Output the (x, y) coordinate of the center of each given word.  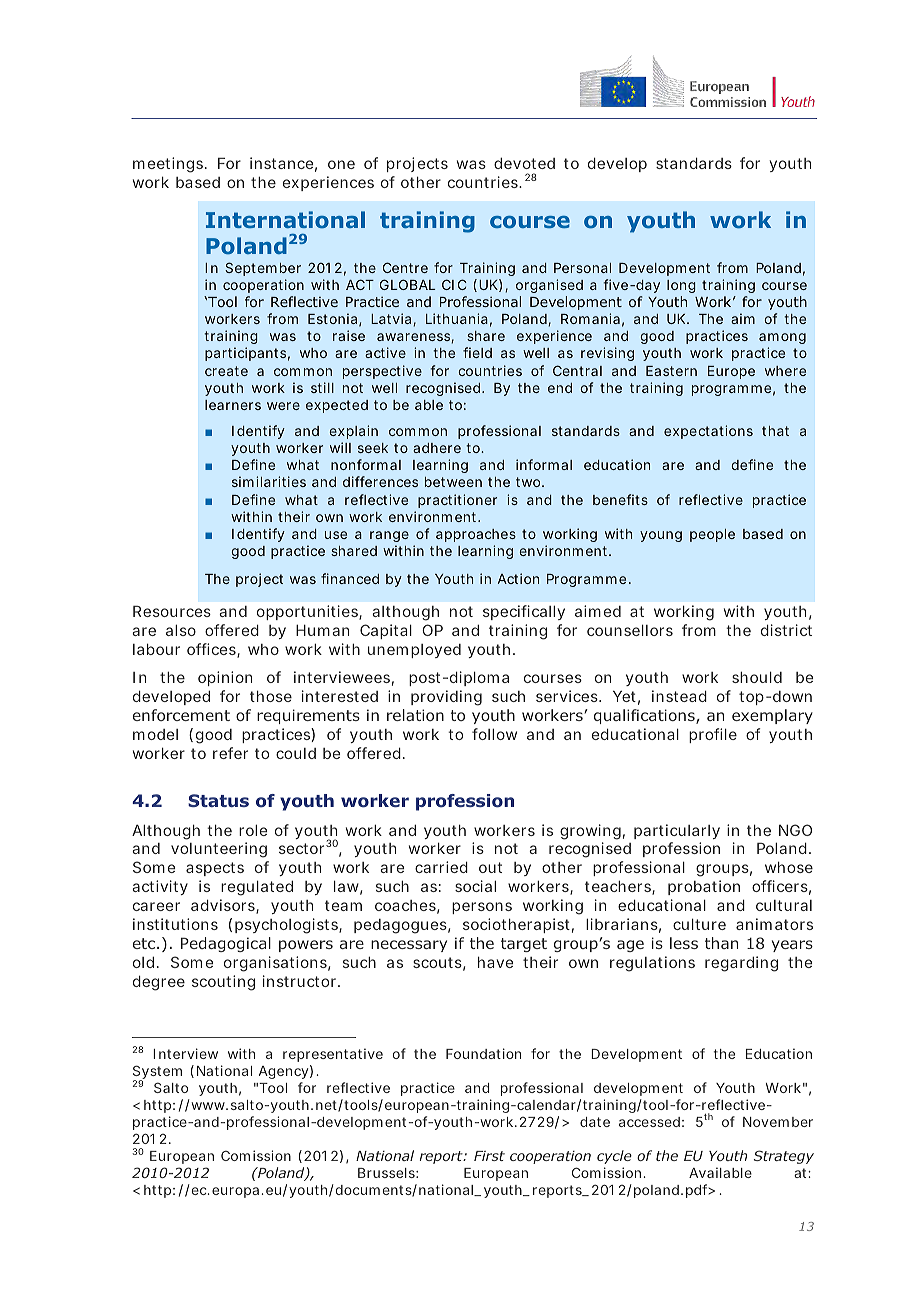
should (757, 677)
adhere (437, 448)
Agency (283, 1072)
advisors (224, 906)
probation (704, 887)
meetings (168, 165)
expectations (708, 432)
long (681, 286)
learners (233, 405)
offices (212, 650)
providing (446, 698)
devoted (524, 163)
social (475, 886)
